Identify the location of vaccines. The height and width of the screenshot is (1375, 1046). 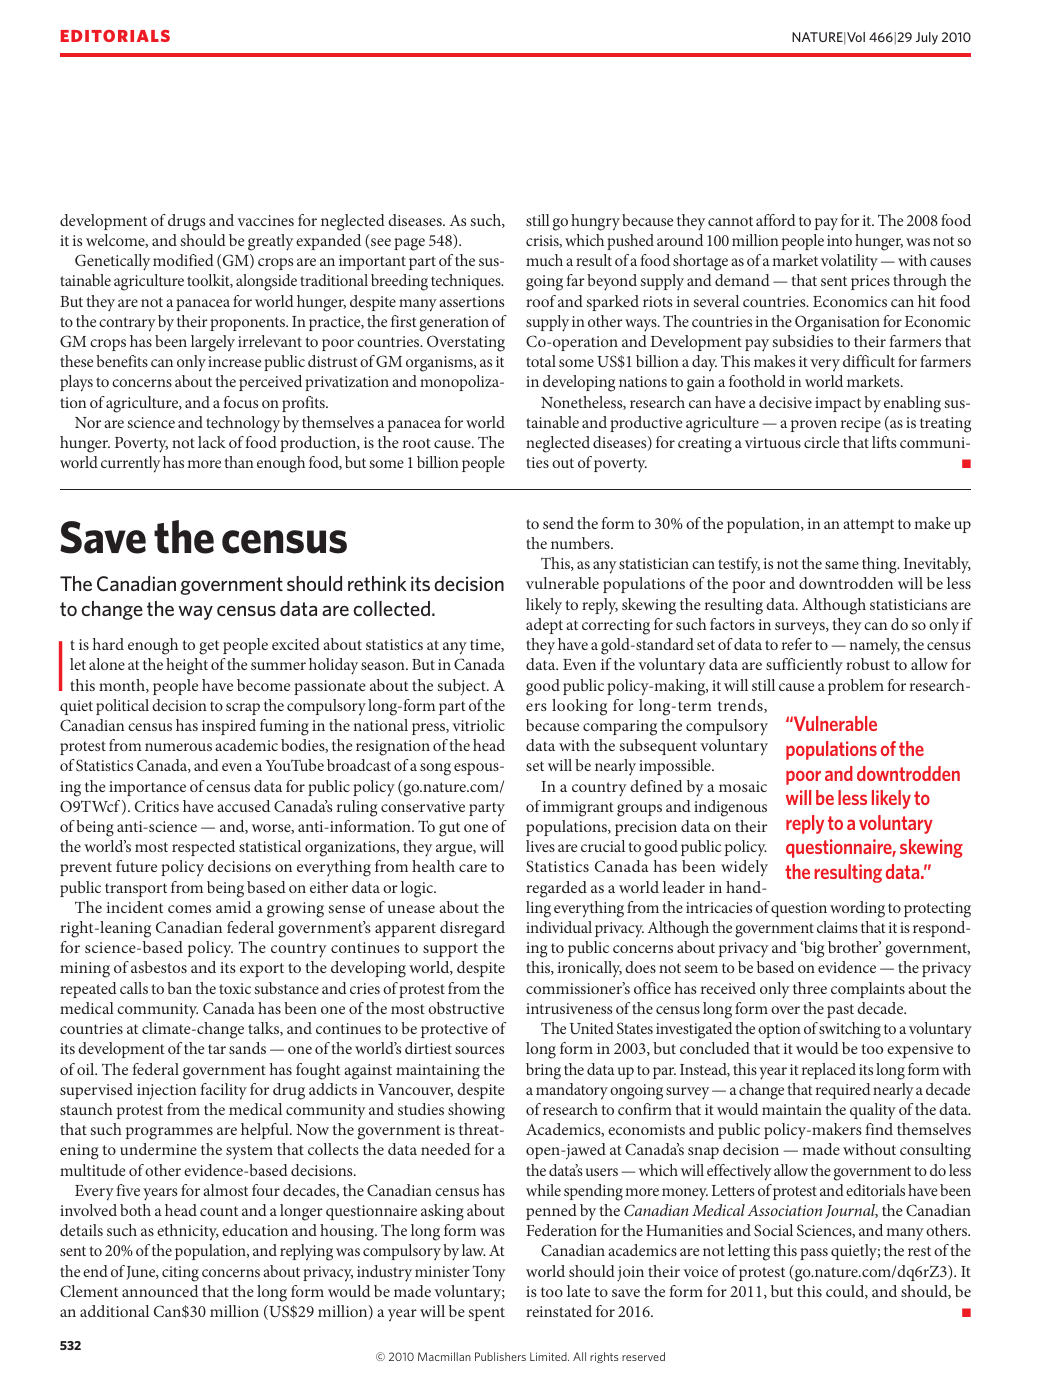
(265, 220).
